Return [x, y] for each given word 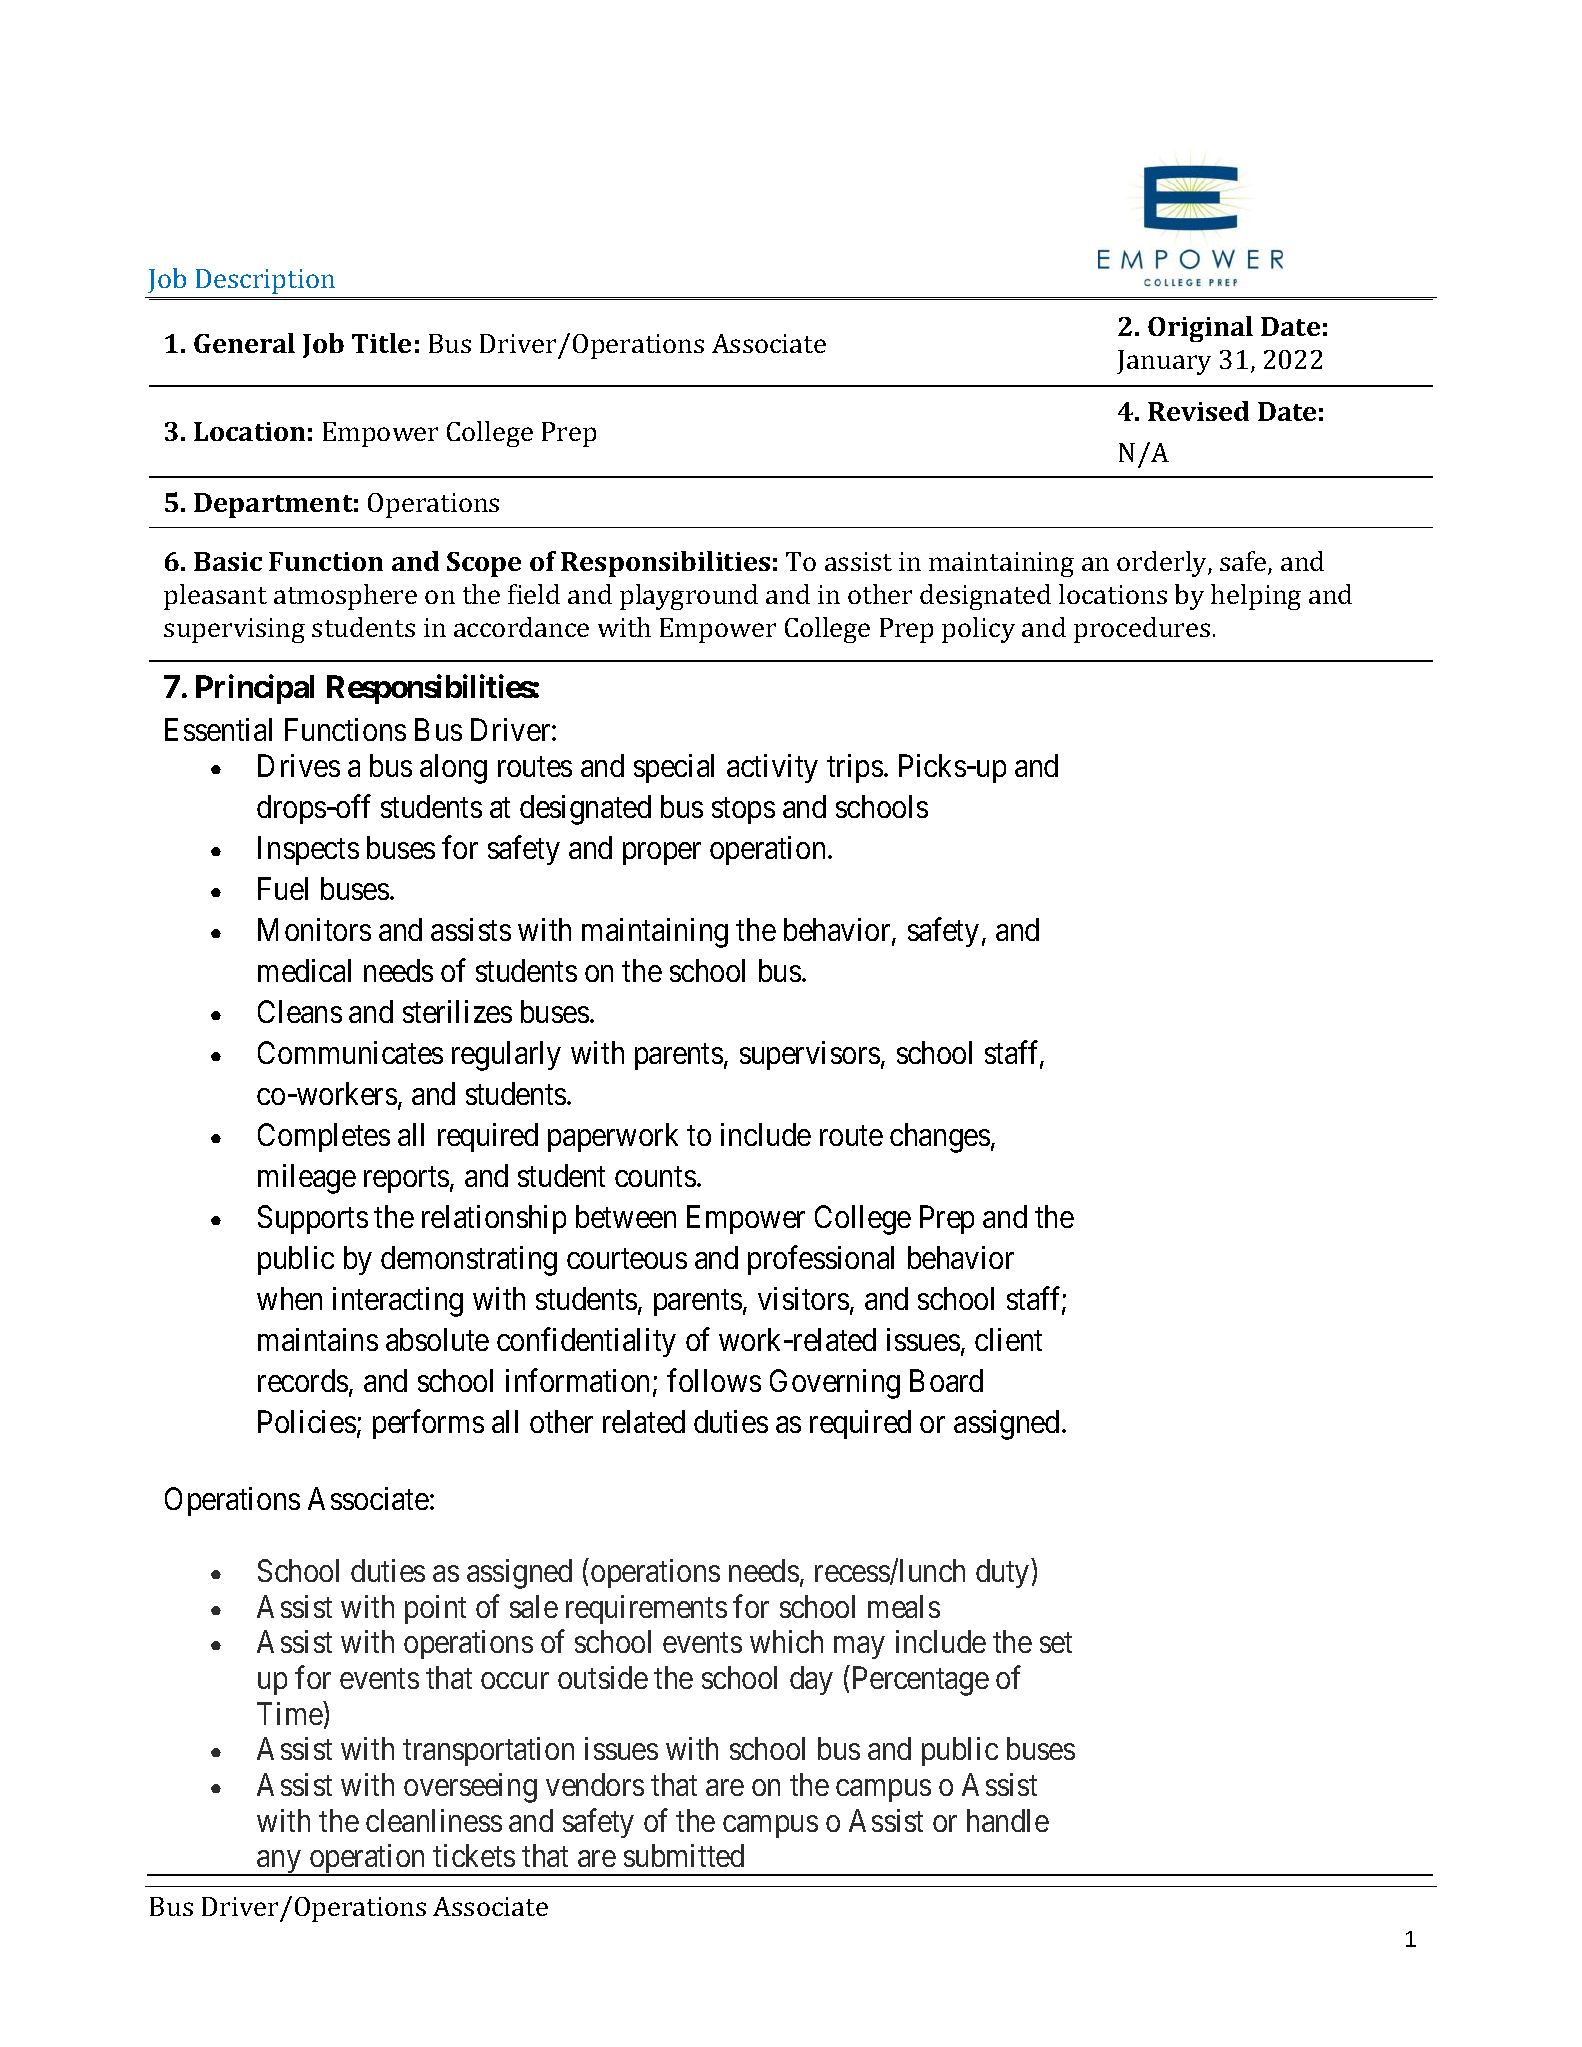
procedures [1142, 630]
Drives [299, 765]
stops [743, 811]
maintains [318, 1339]
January [1164, 362]
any [279, 1863]
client [1008, 1339]
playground [689, 597]
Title [381, 343]
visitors [803, 1298]
